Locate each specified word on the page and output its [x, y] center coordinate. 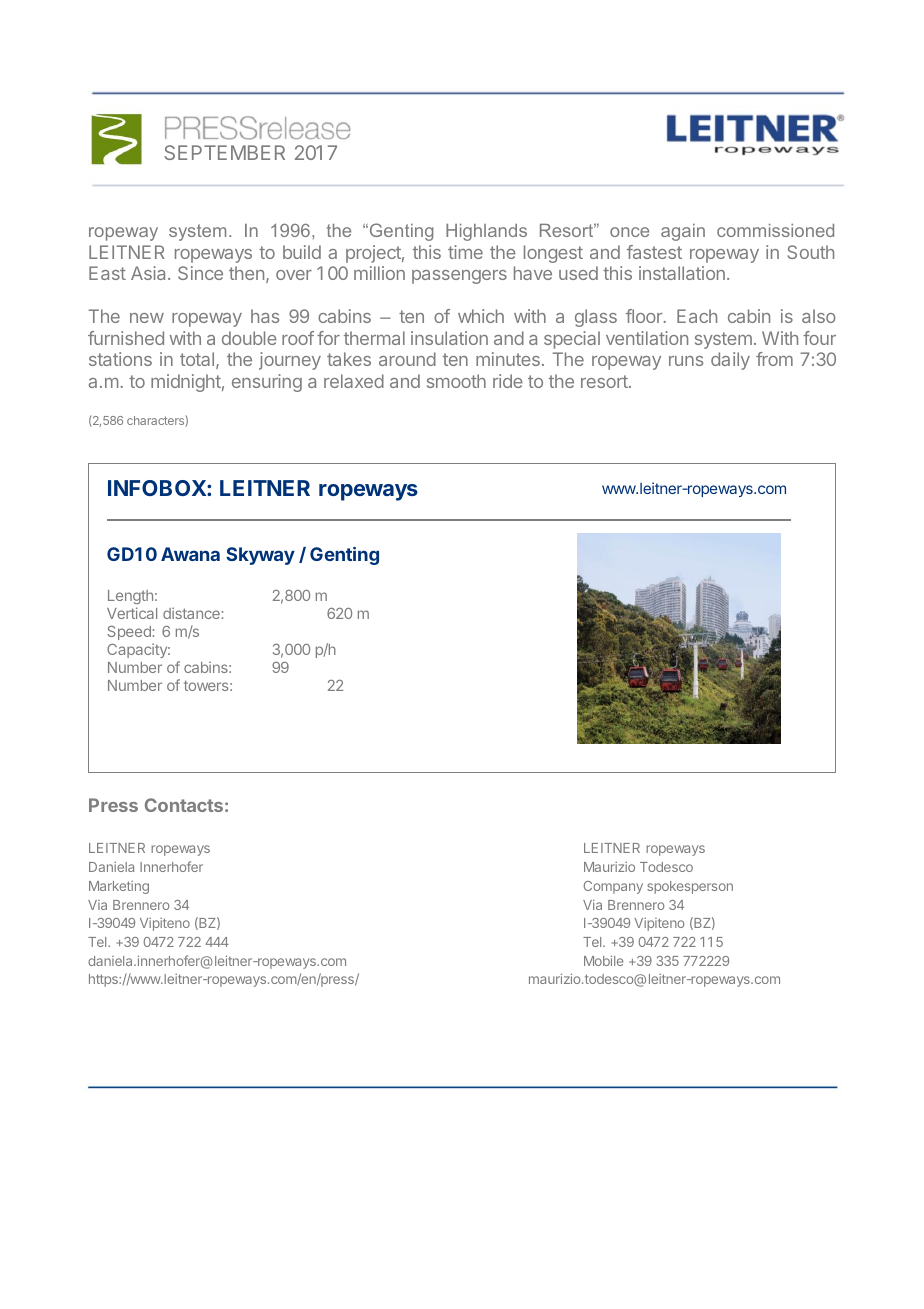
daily [730, 361]
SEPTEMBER [224, 152]
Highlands [486, 232]
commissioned [775, 230]
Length [130, 597]
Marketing [119, 887]
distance [191, 613]
